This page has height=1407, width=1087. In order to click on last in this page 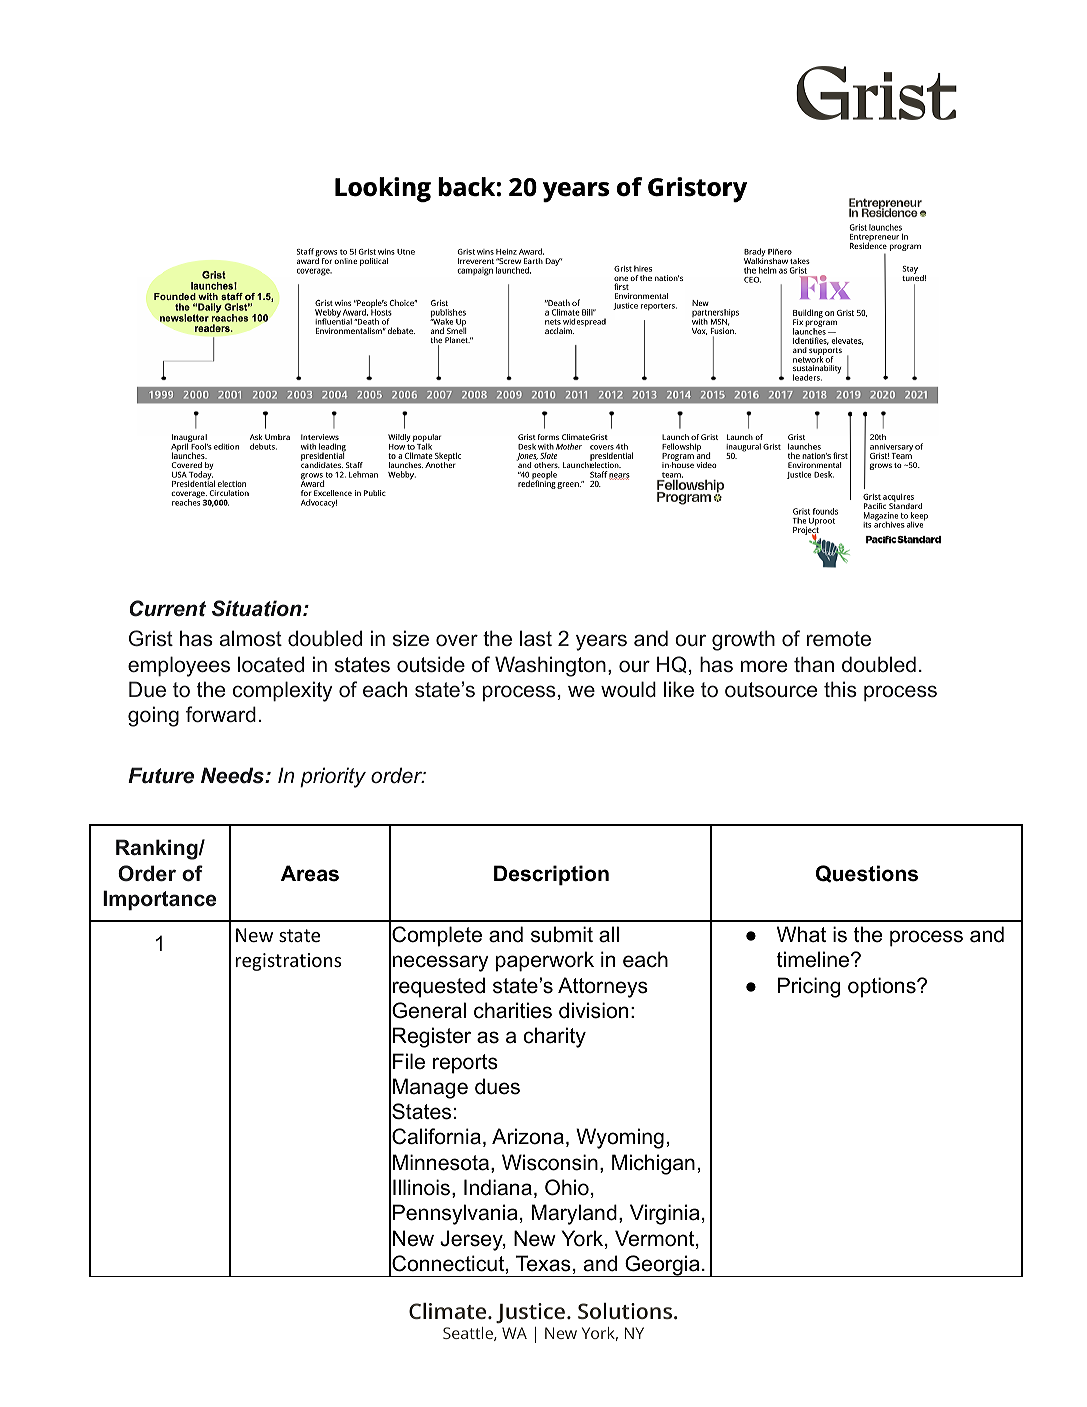, I will do `click(536, 638)`.
